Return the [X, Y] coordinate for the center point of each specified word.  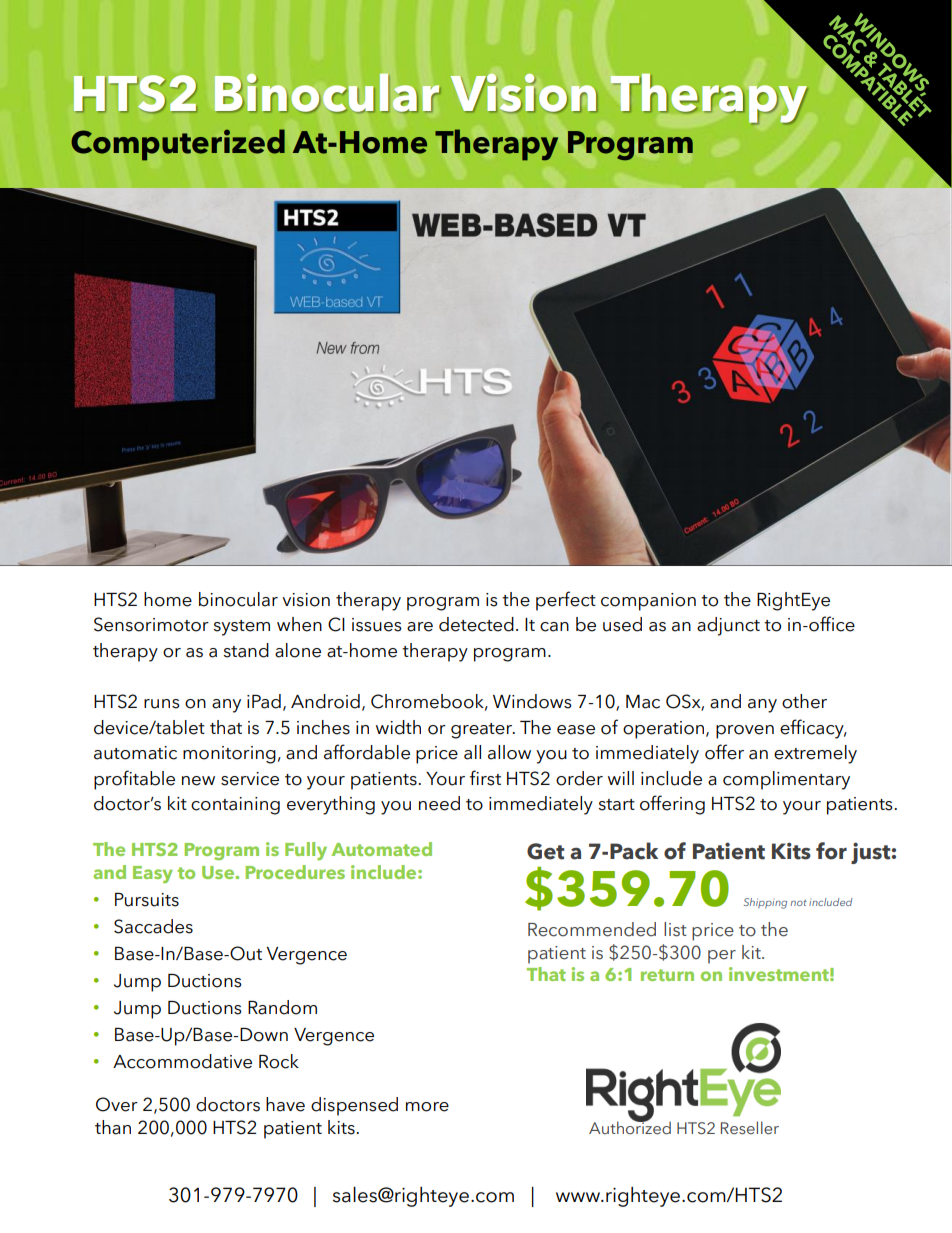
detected [476, 624]
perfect [566, 601]
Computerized [178, 145]
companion [648, 602]
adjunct [728, 626]
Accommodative [182, 1061]
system [242, 628]
